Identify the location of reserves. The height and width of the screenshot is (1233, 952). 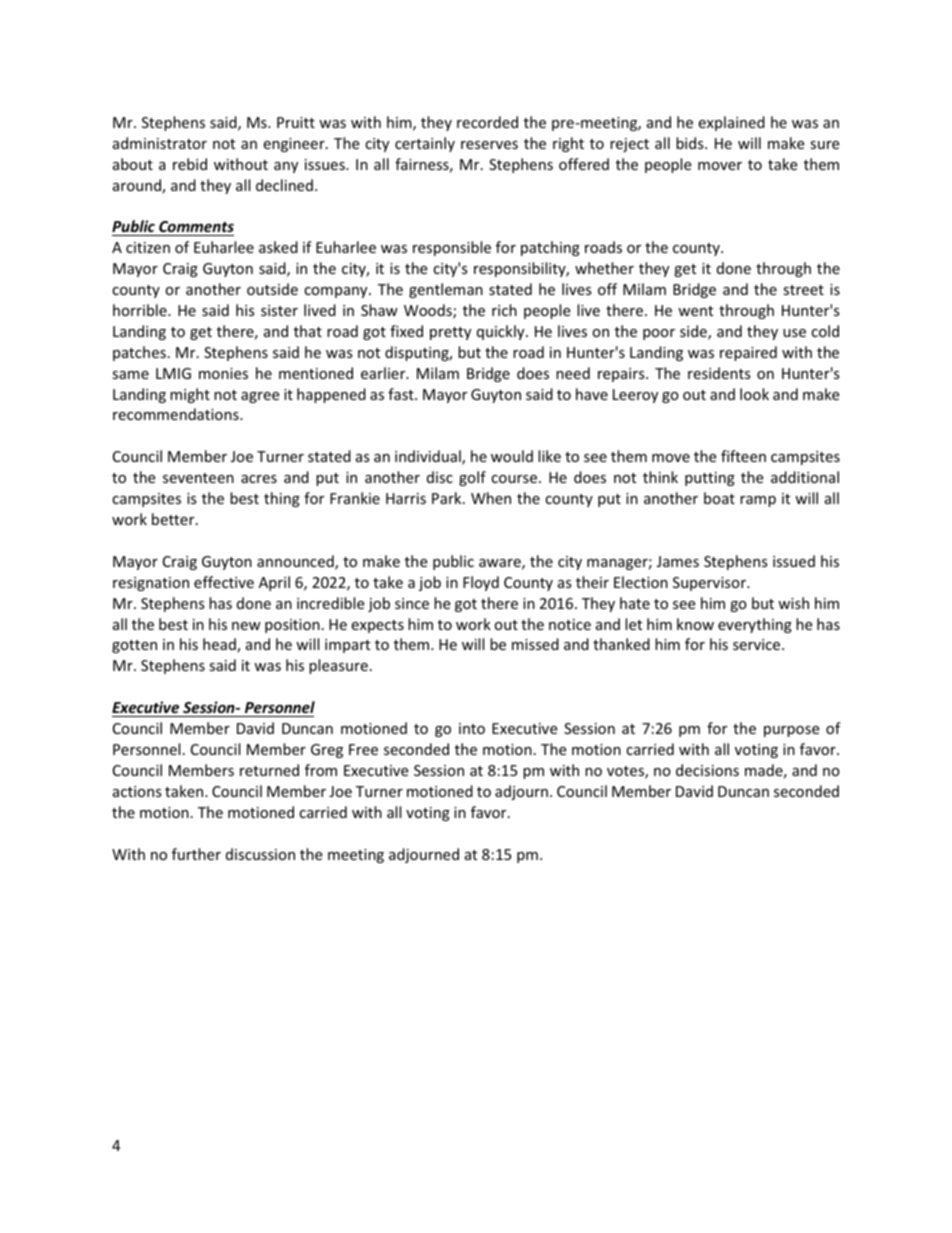
(489, 145).
